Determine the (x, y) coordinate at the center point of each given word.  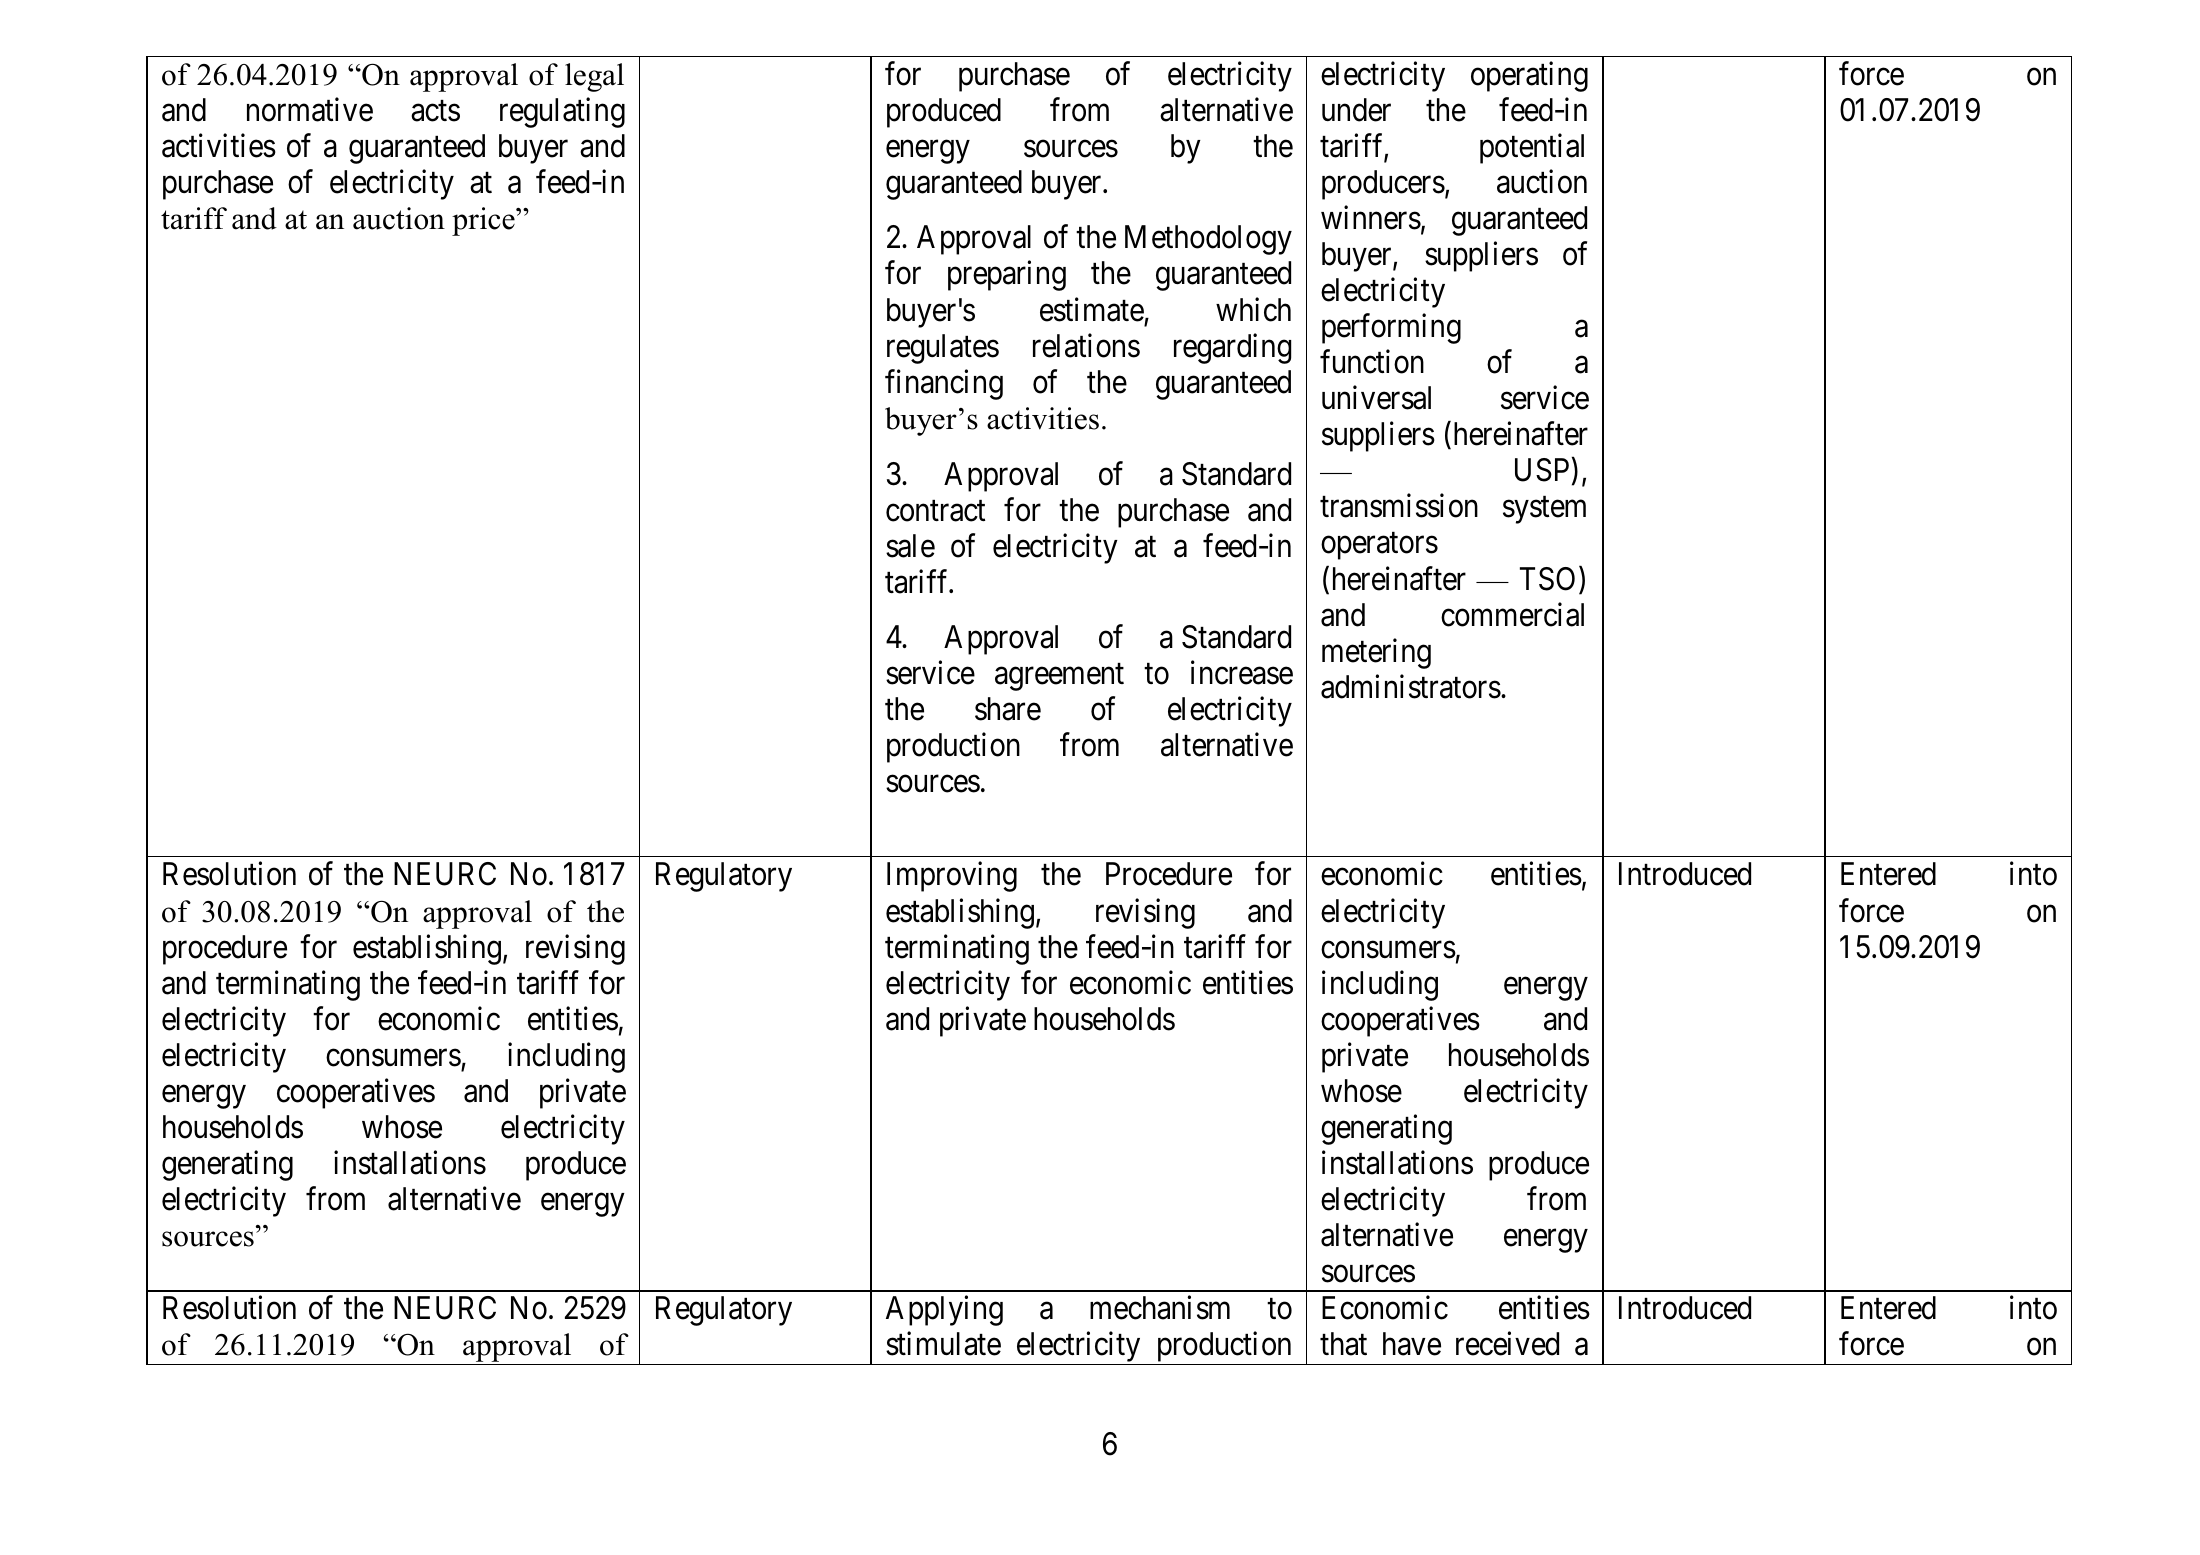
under (1356, 110)
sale (910, 546)
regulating (562, 112)
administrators (1411, 686)
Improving (952, 877)
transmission (1399, 506)
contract (935, 511)
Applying (944, 1311)
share (1008, 709)
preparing (1007, 276)
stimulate (943, 1344)
